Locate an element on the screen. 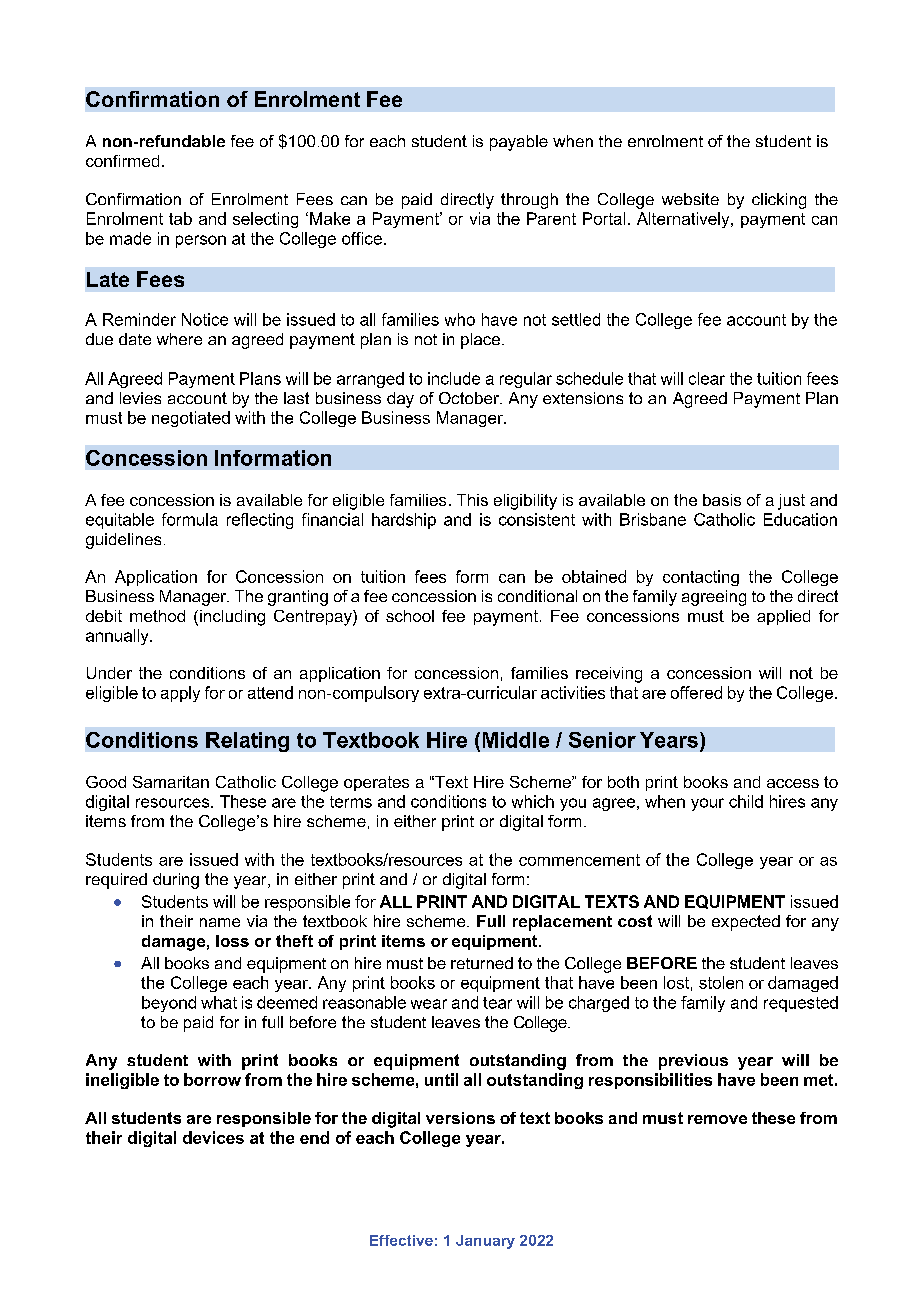  apply is located at coordinates (180, 694).
